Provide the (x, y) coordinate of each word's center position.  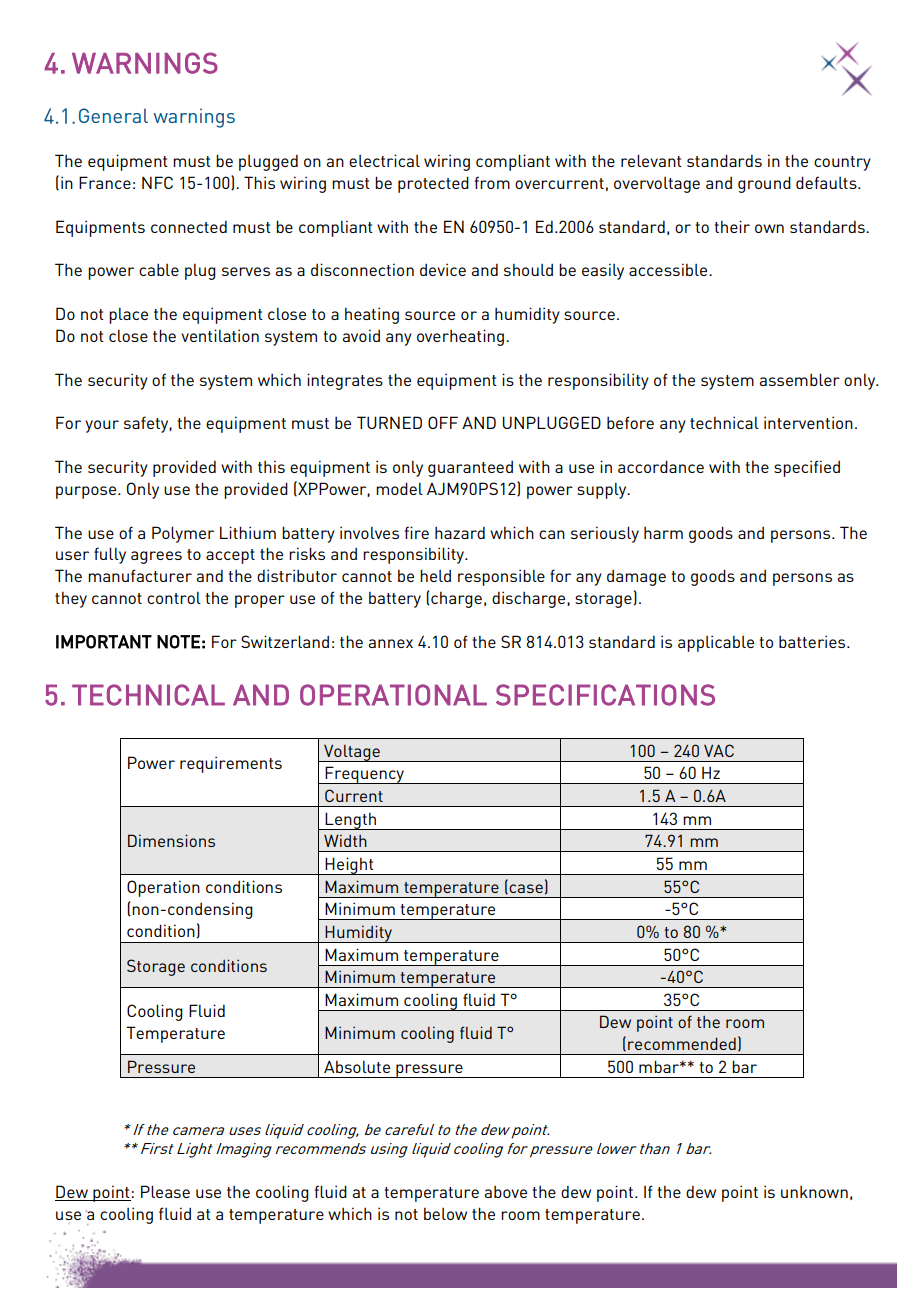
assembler (799, 379)
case (525, 889)
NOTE (178, 642)
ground (764, 184)
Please (165, 1191)
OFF (443, 422)
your (102, 426)
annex (390, 643)
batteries (813, 641)
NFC (157, 182)
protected (433, 184)
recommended (682, 1044)
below (445, 1214)
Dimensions (171, 840)
